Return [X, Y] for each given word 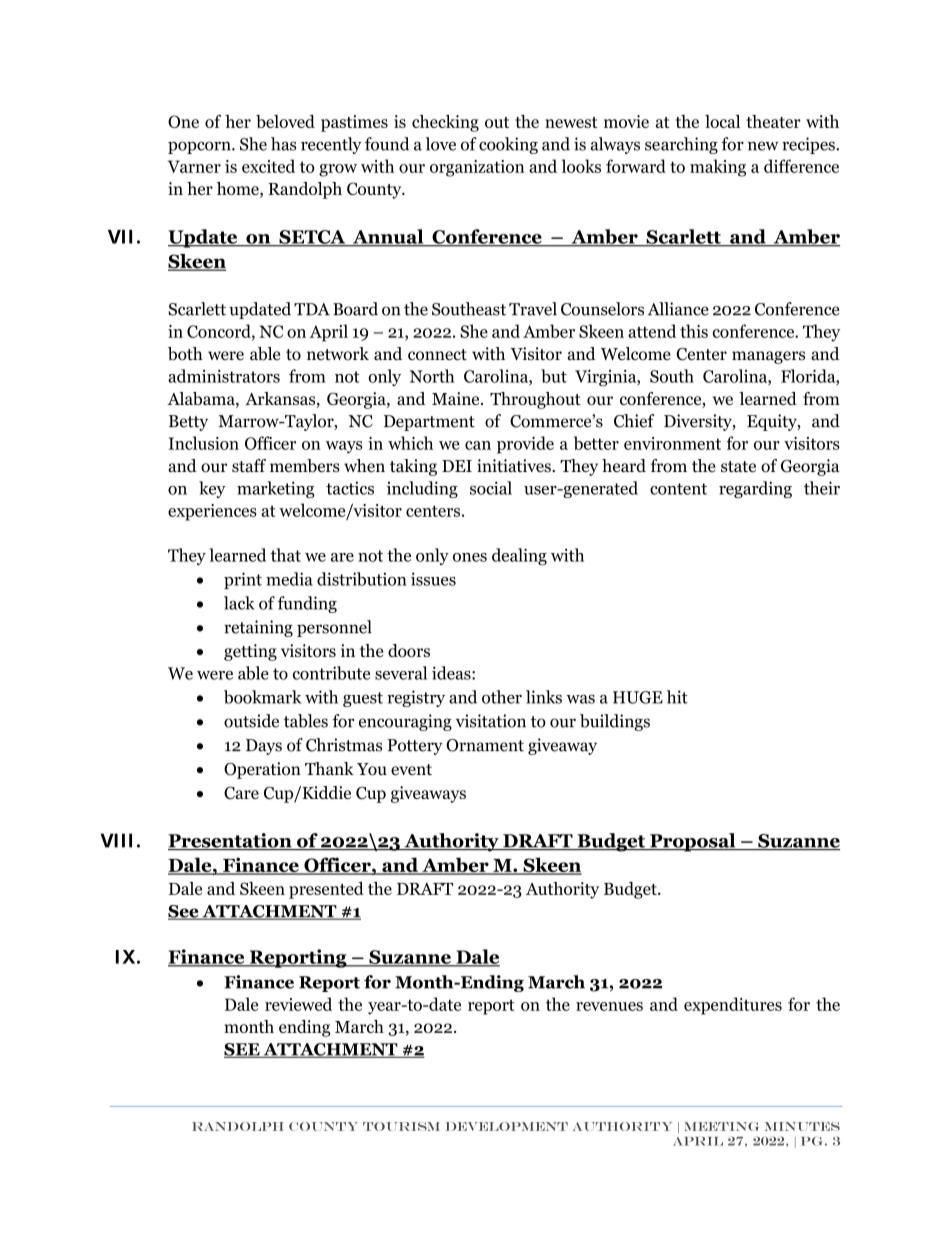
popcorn [200, 147]
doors [409, 650]
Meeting [721, 1126]
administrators [224, 376]
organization [477, 168]
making [718, 168]
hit [677, 697]
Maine [457, 398]
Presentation [231, 841]
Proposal [693, 842]
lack [239, 603]
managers [768, 357]
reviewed [298, 1004]
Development [507, 1126]
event [411, 770]
